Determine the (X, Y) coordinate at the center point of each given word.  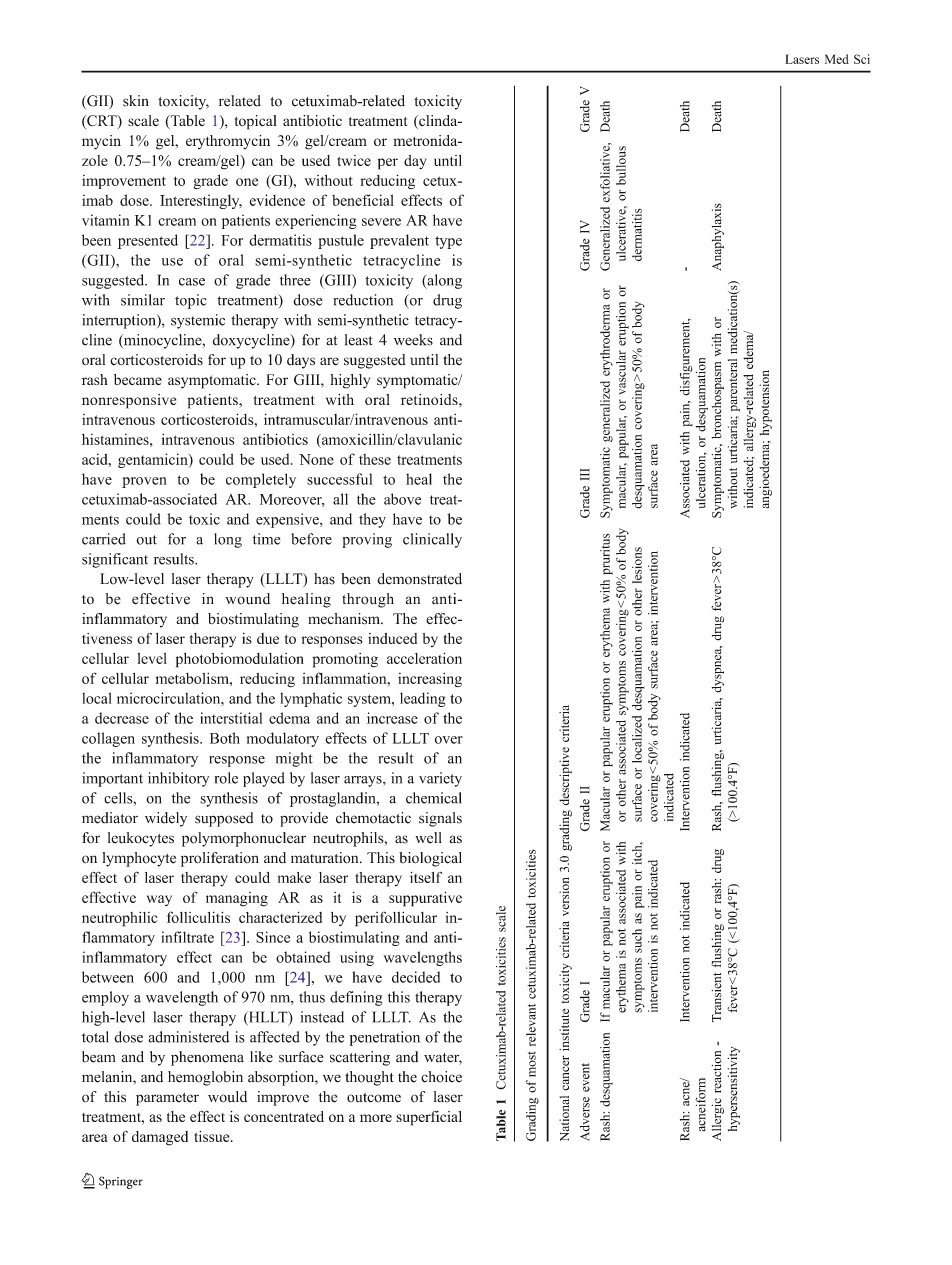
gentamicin (154, 460)
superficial (429, 1118)
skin (136, 101)
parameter (167, 1099)
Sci (862, 59)
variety (440, 779)
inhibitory (178, 779)
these (375, 459)
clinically (432, 540)
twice (354, 160)
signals (440, 819)
